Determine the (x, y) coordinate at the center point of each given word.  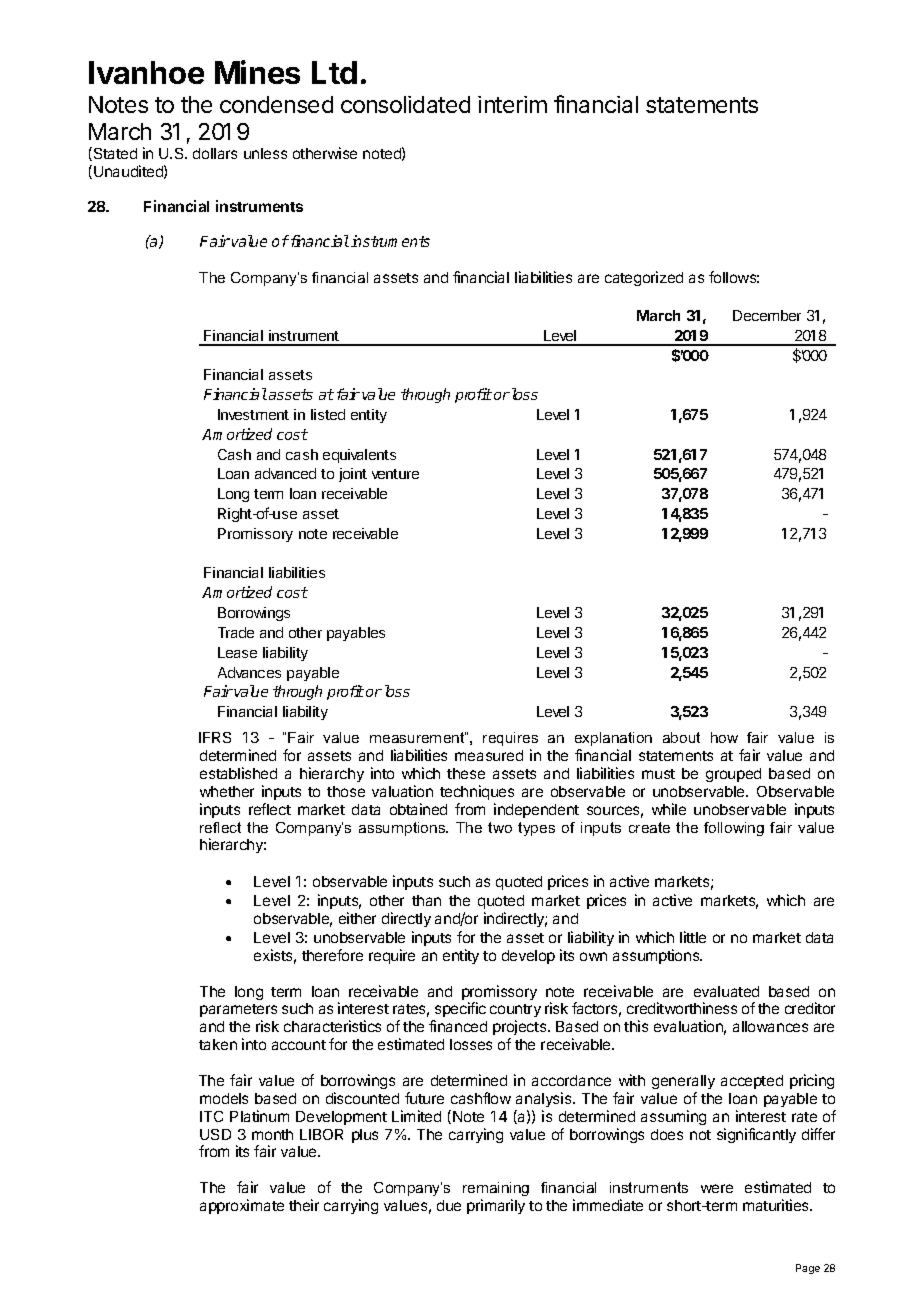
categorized (644, 278)
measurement (418, 737)
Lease (237, 652)
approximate (242, 1206)
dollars (215, 153)
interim (512, 104)
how (724, 737)
